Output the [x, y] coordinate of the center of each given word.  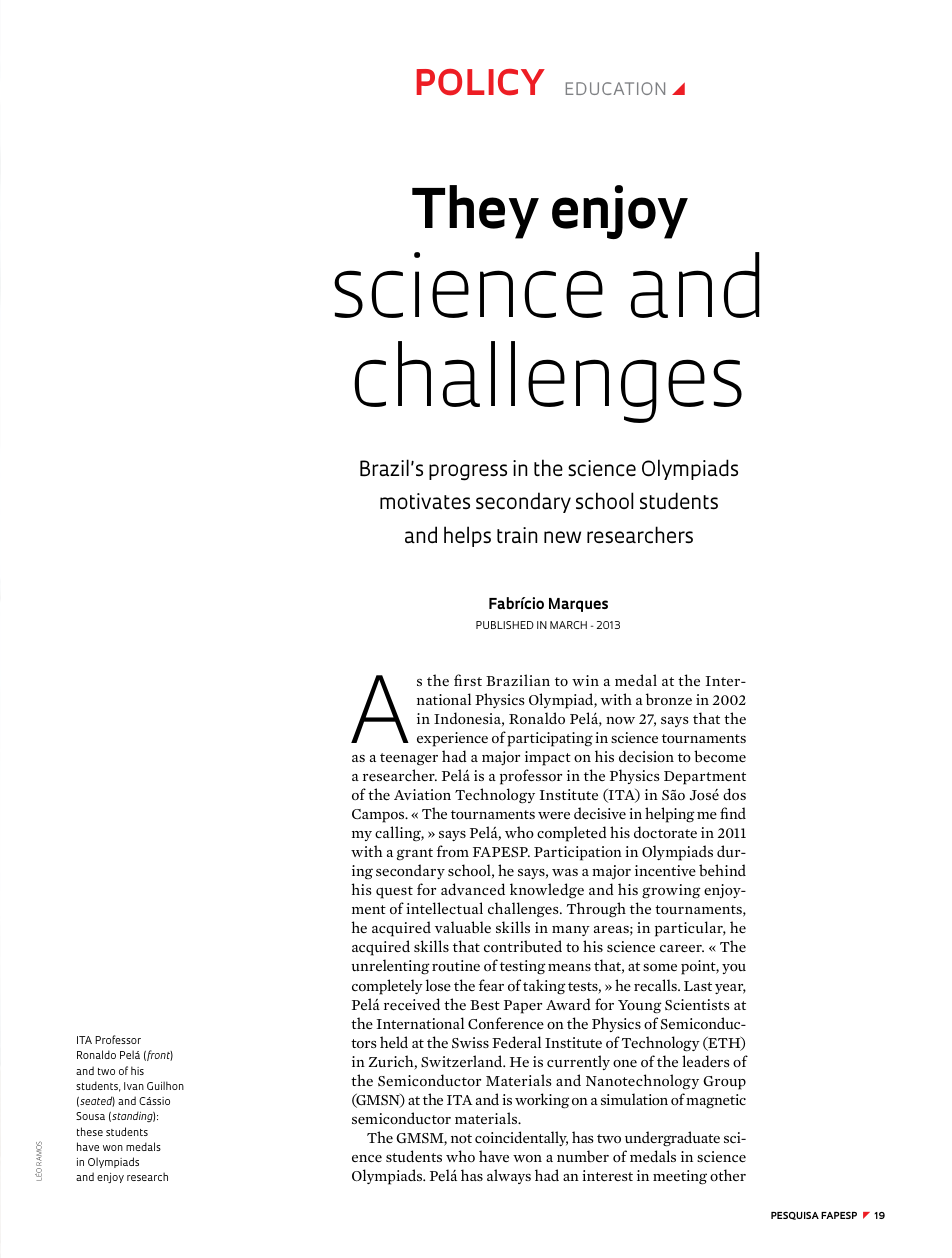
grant [415, 854]
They [475, 212]
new [562, 537]
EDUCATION [615, 88]
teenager [409, 759]
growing [671, 891]
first [468, 680]
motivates [425, 501]
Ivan [134, 1086]
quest [394, 892]
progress [468, 472]
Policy [481, 82]
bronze [669, 699]
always [509, 1176]
